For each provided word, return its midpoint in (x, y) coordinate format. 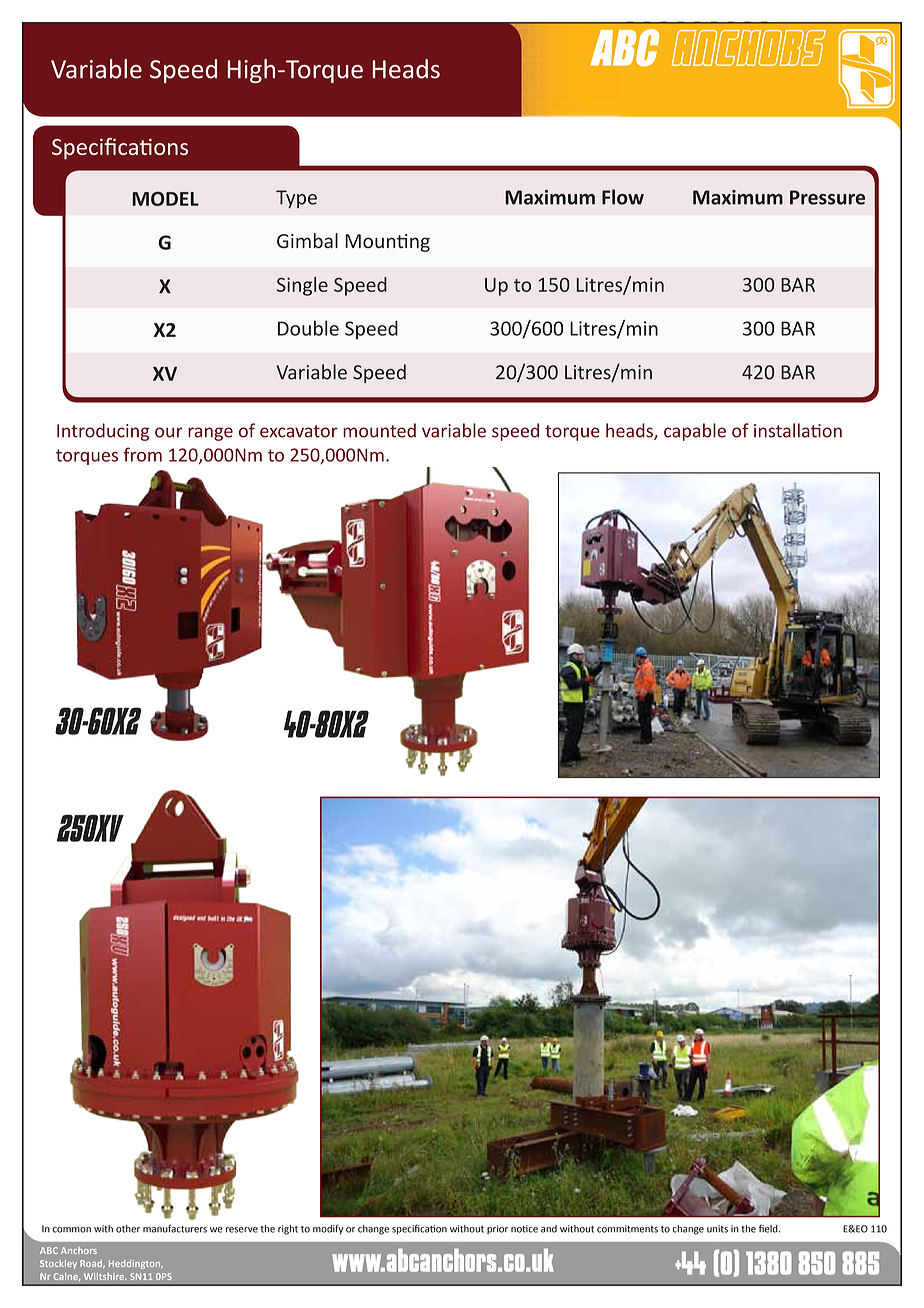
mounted (379, 430)
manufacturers (175, 1228)
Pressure (827, 197)
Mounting (387, 243)
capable (695, 432)
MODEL (166, 199)
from (143, 454)
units (717, 1229)
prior (497, 1229)
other (128, 1229)
